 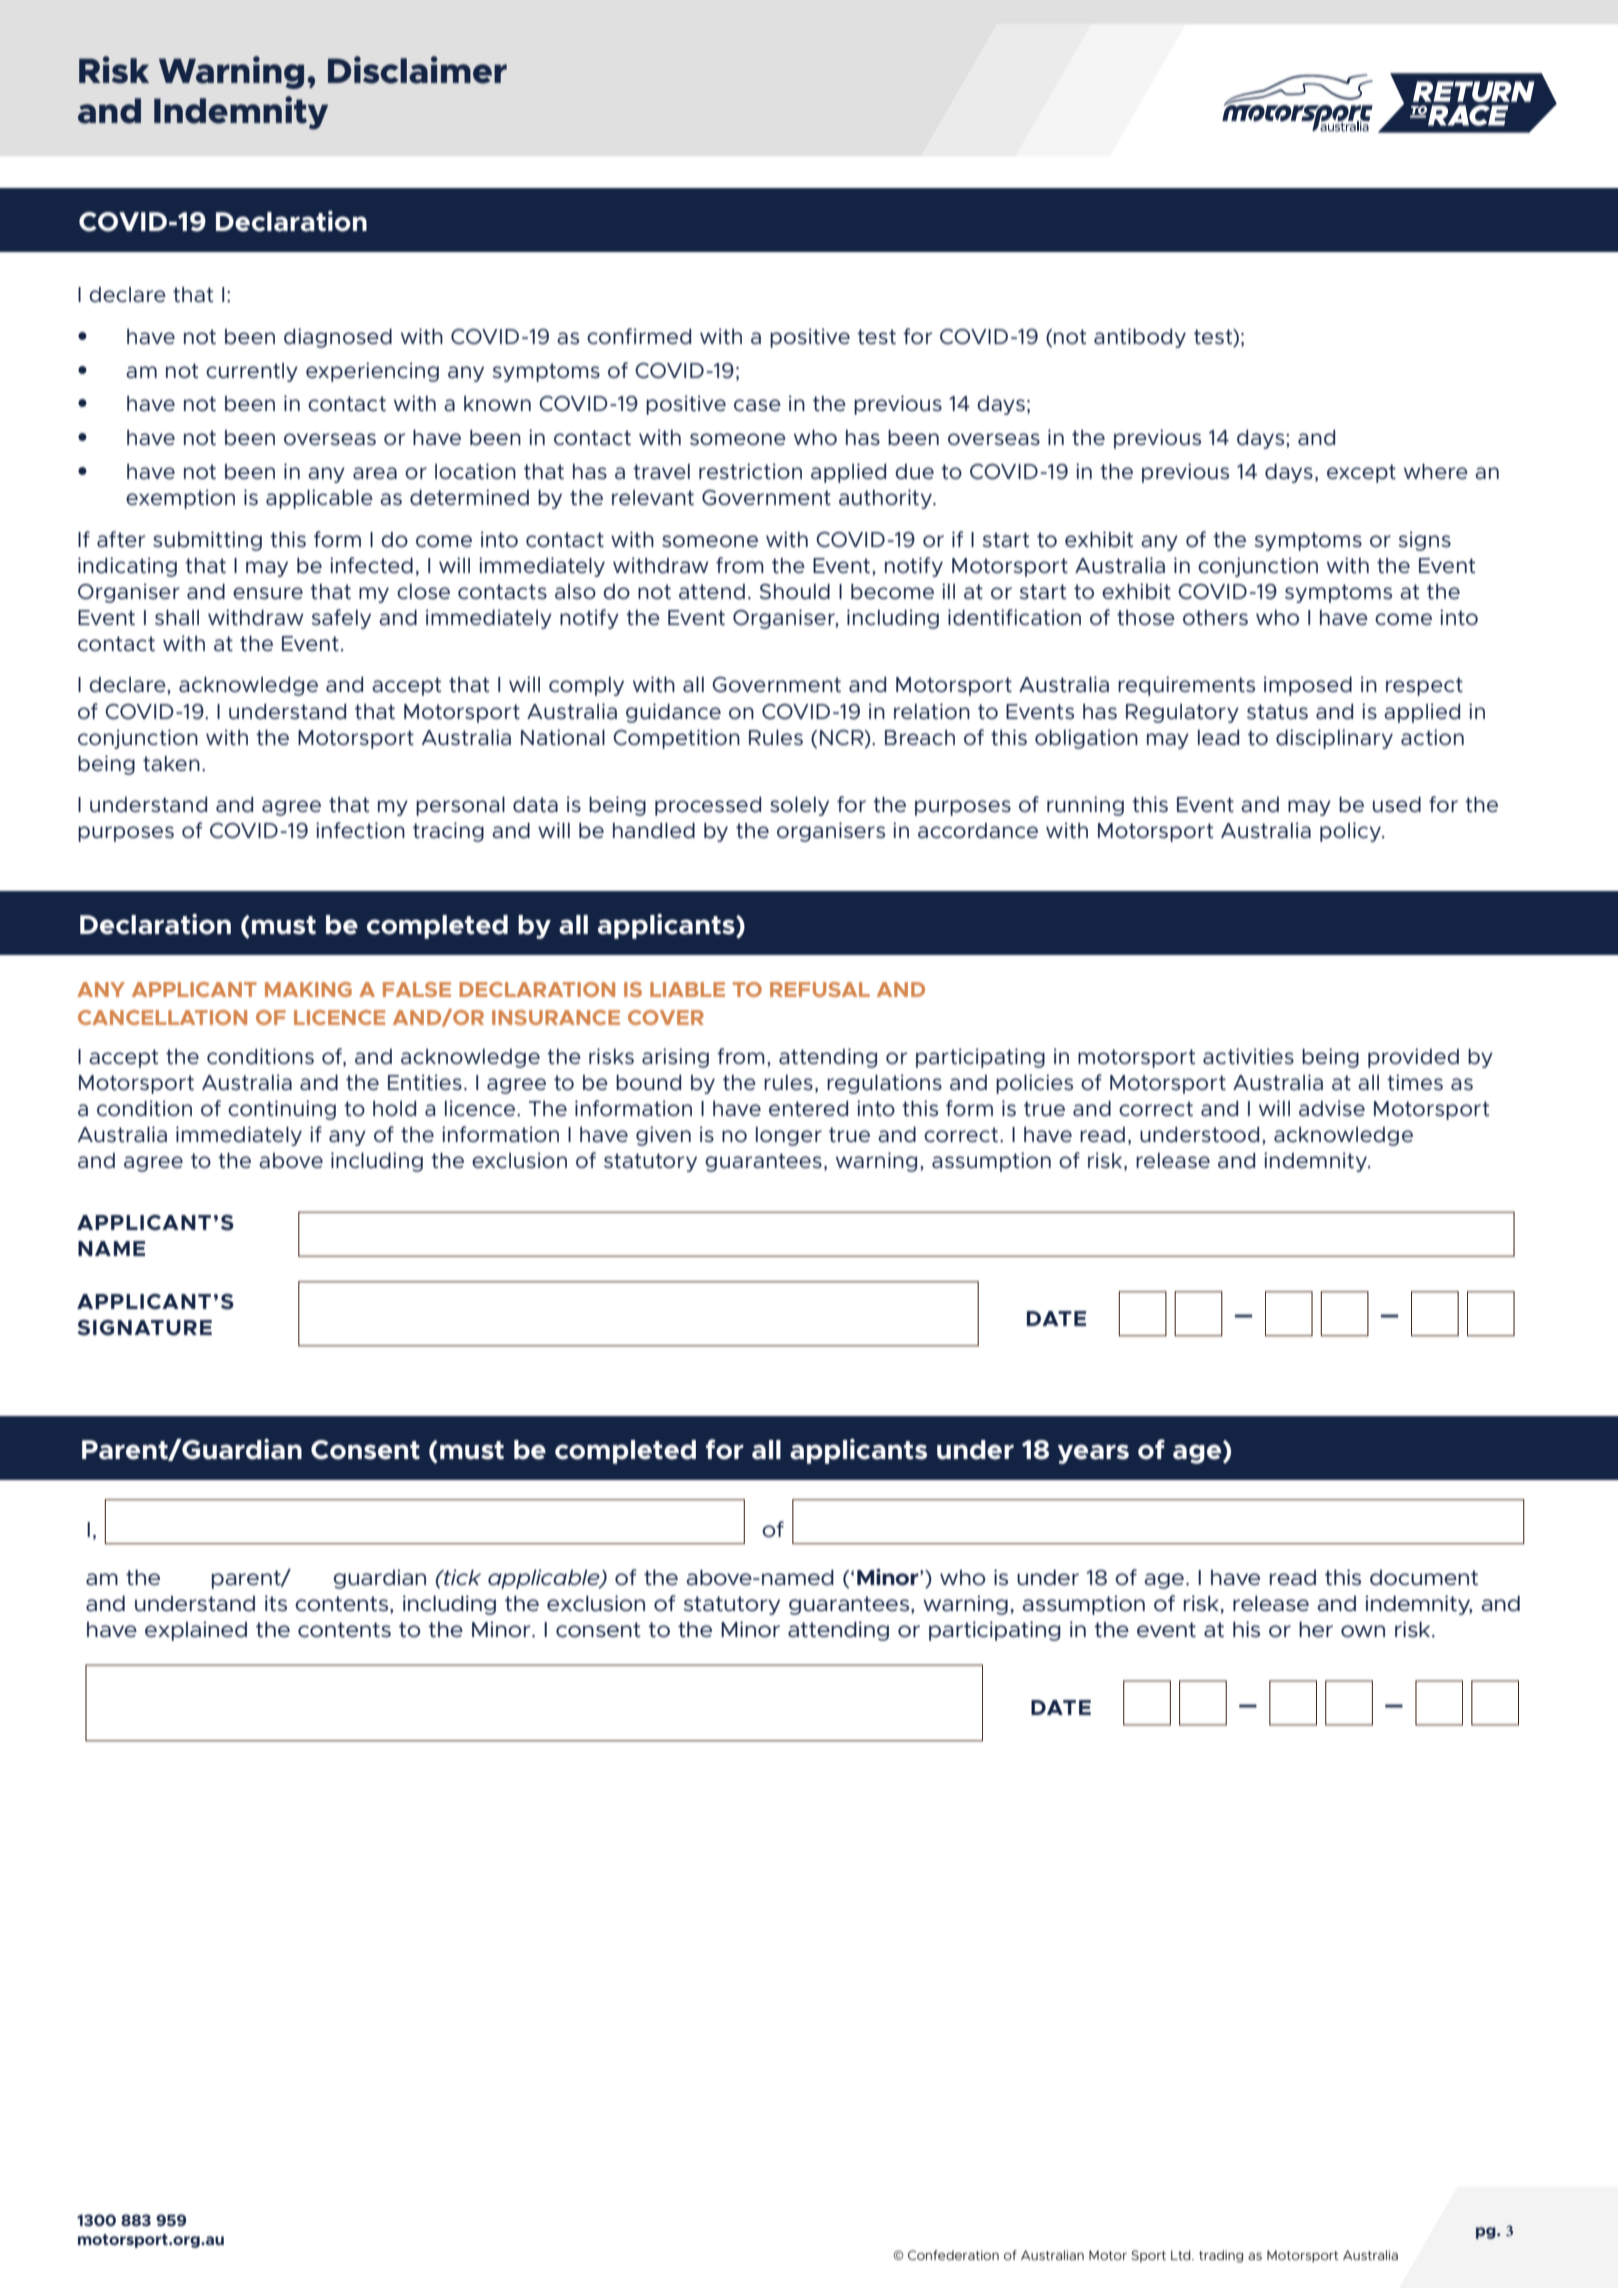 What do you see at coordinates (789, 1136) in the image?
I see `longer` at bounding box center [789, 1136].
